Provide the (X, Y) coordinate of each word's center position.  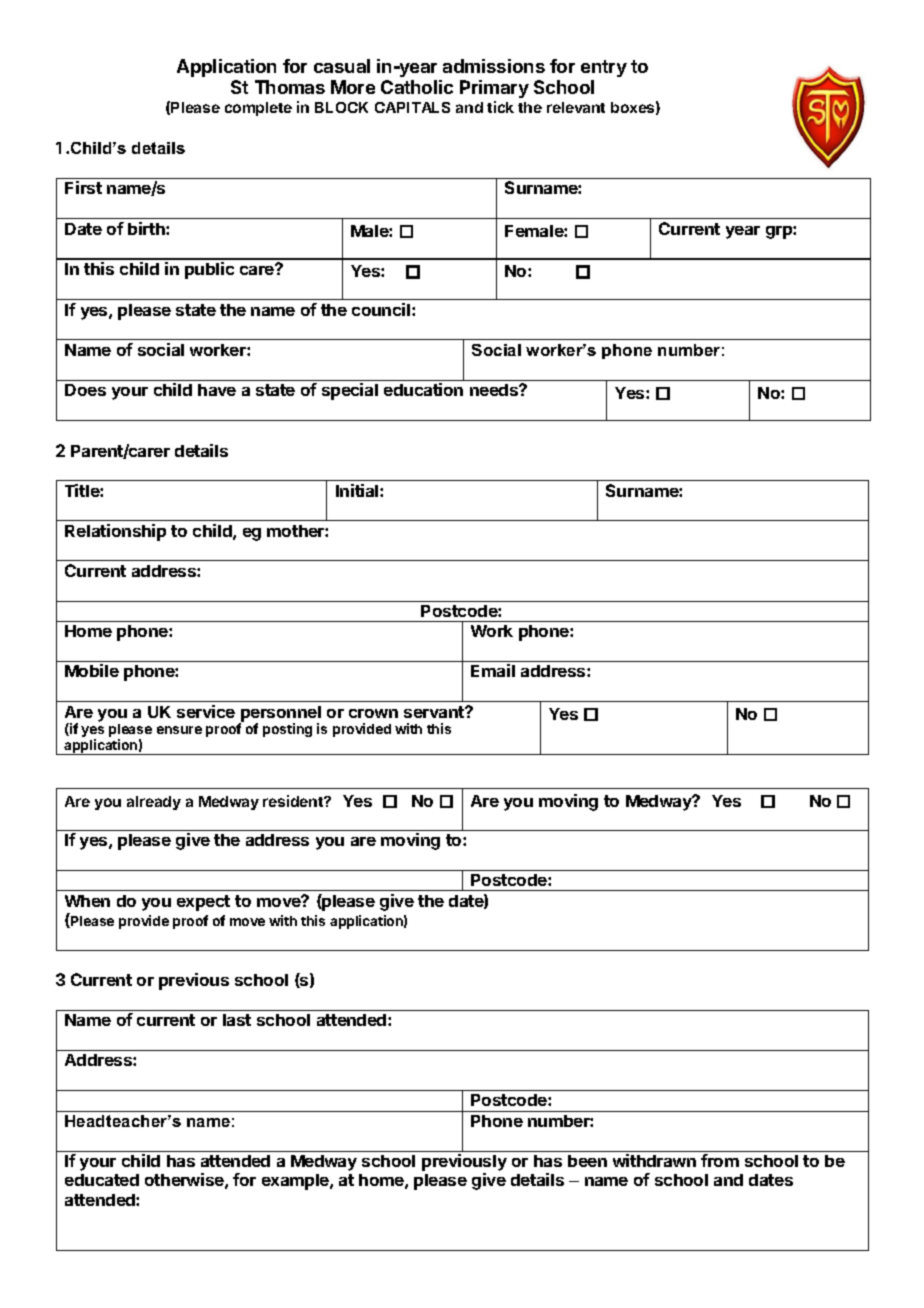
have (217, 390)
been (587, 1161)
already (154, 803)
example (296, 1182)
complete (258, 109)
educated (102, 1180)
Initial (358, 490)
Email (493, 670)
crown (373, 713)
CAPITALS (412, 107)
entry (604, 68)
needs (495, 390)
